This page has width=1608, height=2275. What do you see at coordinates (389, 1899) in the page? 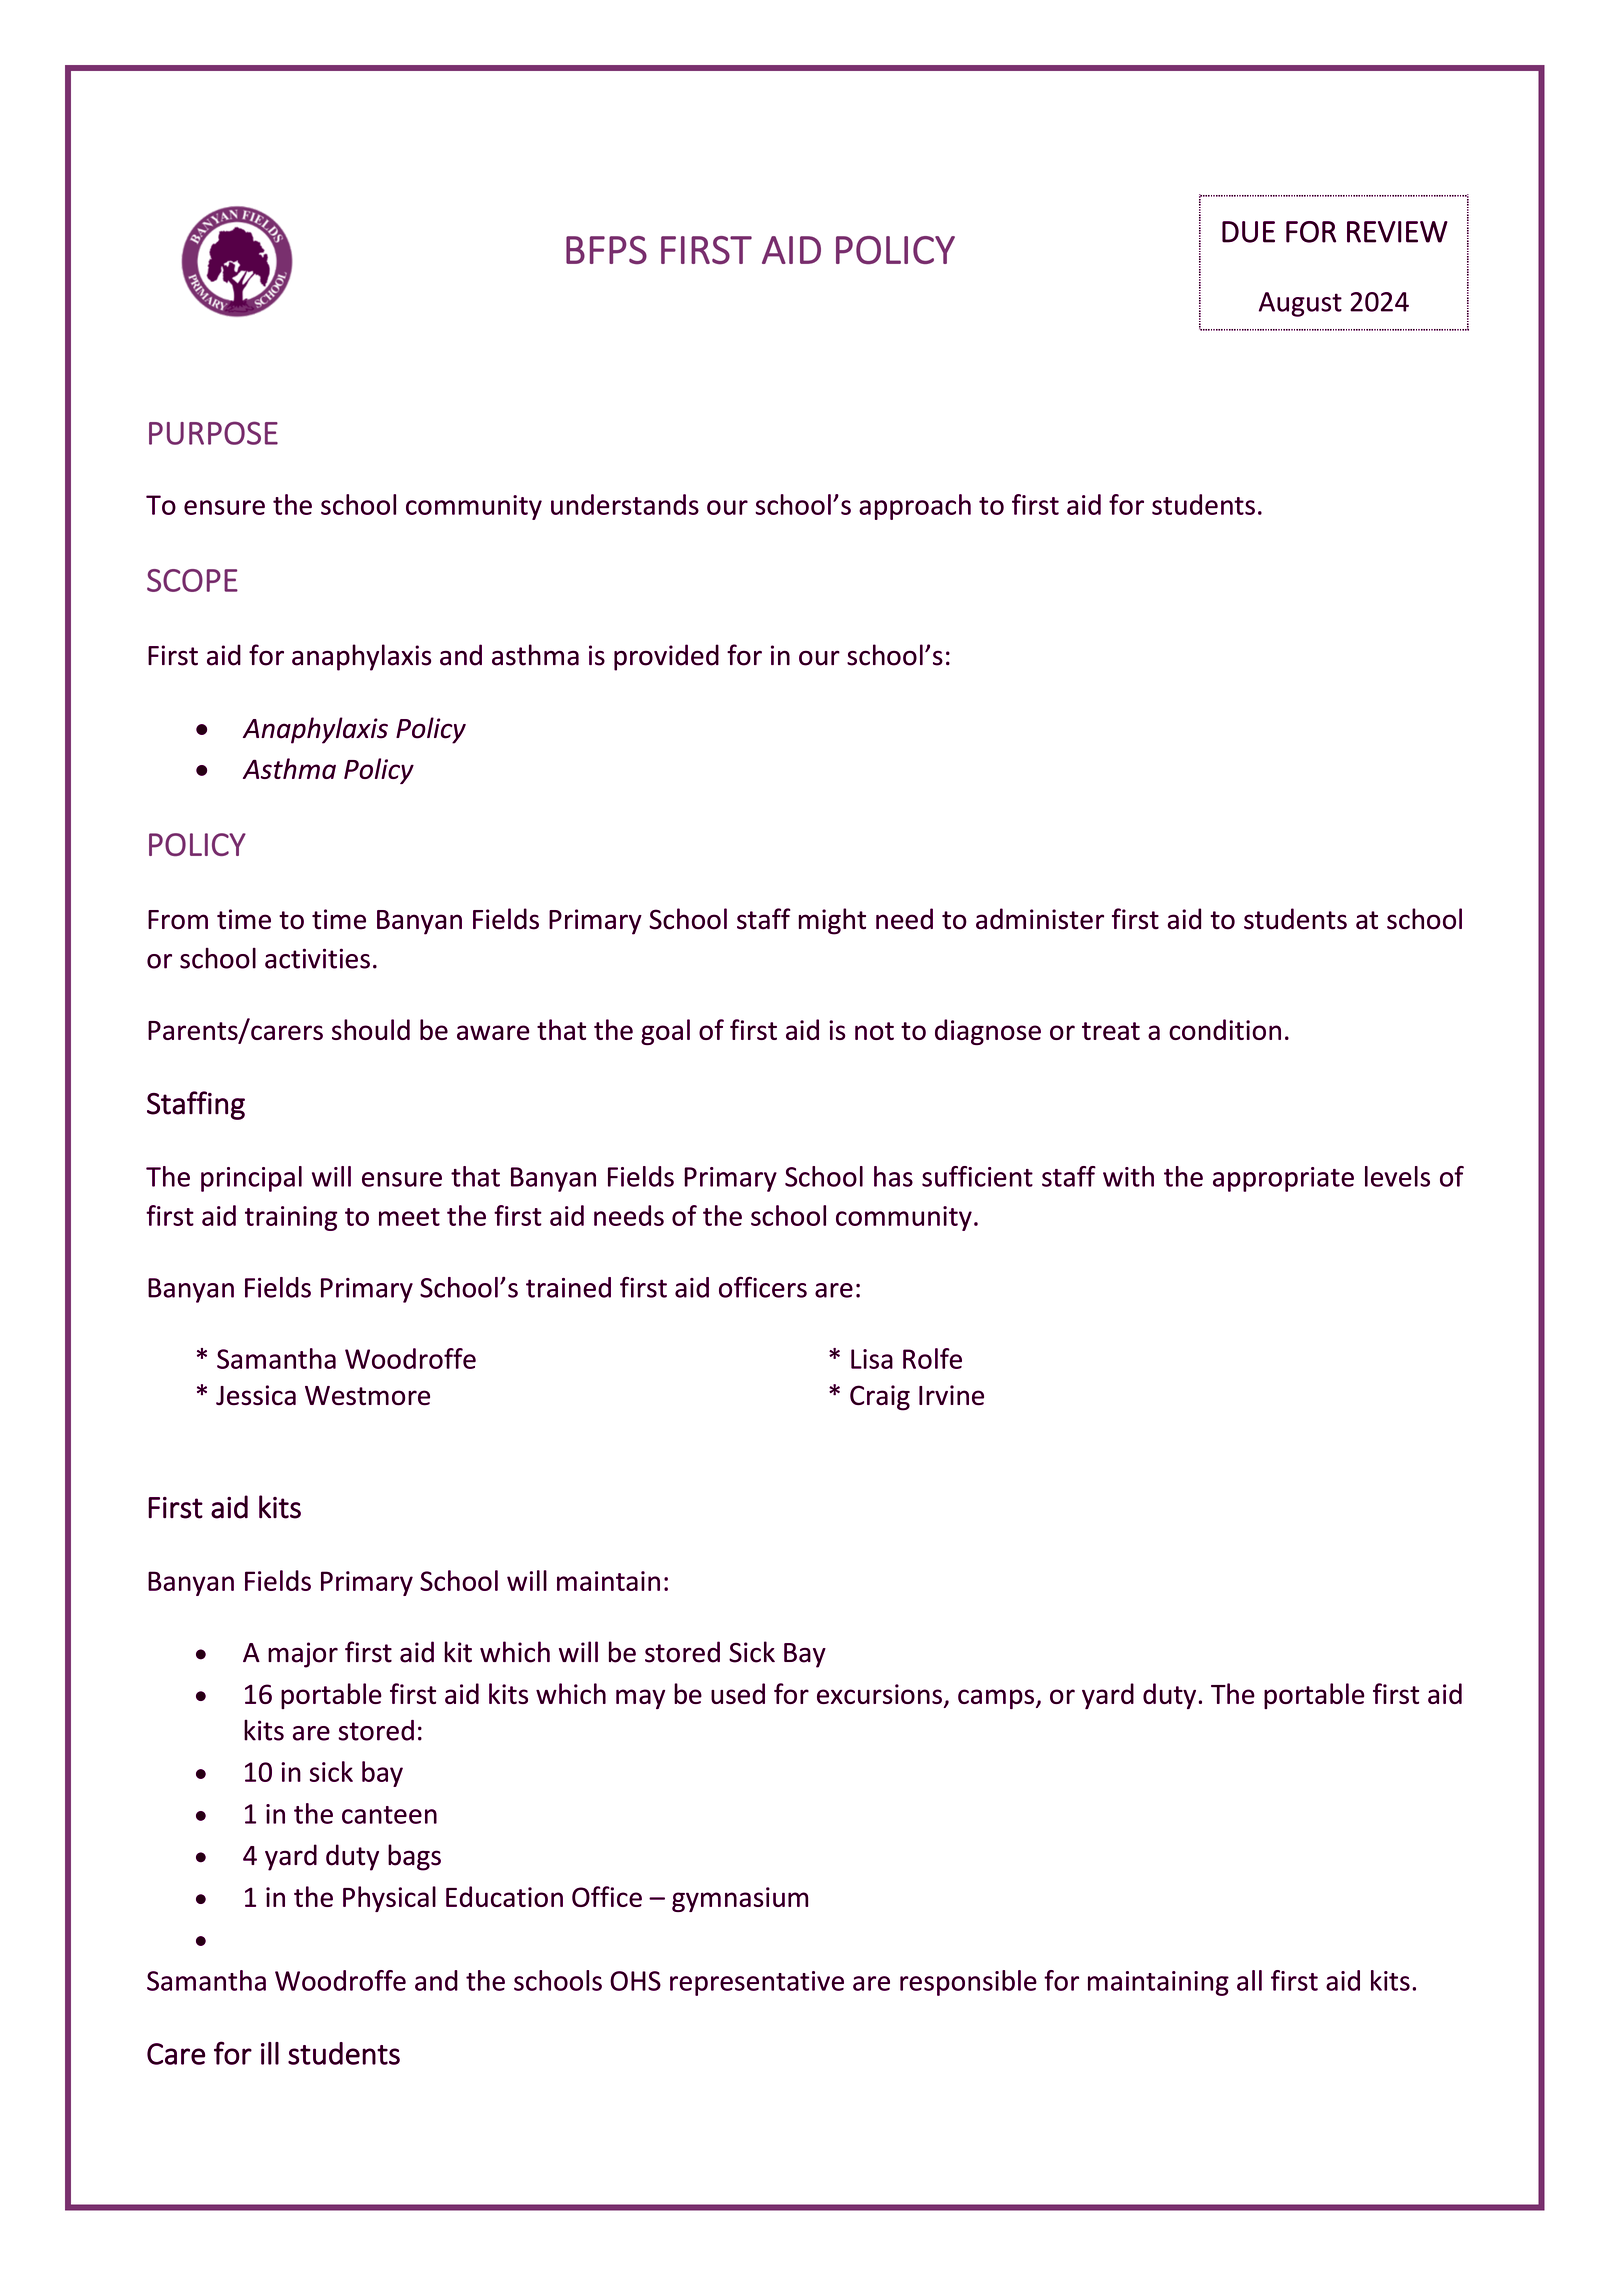
I see `Physical` at bounding box center [389, 1899].
